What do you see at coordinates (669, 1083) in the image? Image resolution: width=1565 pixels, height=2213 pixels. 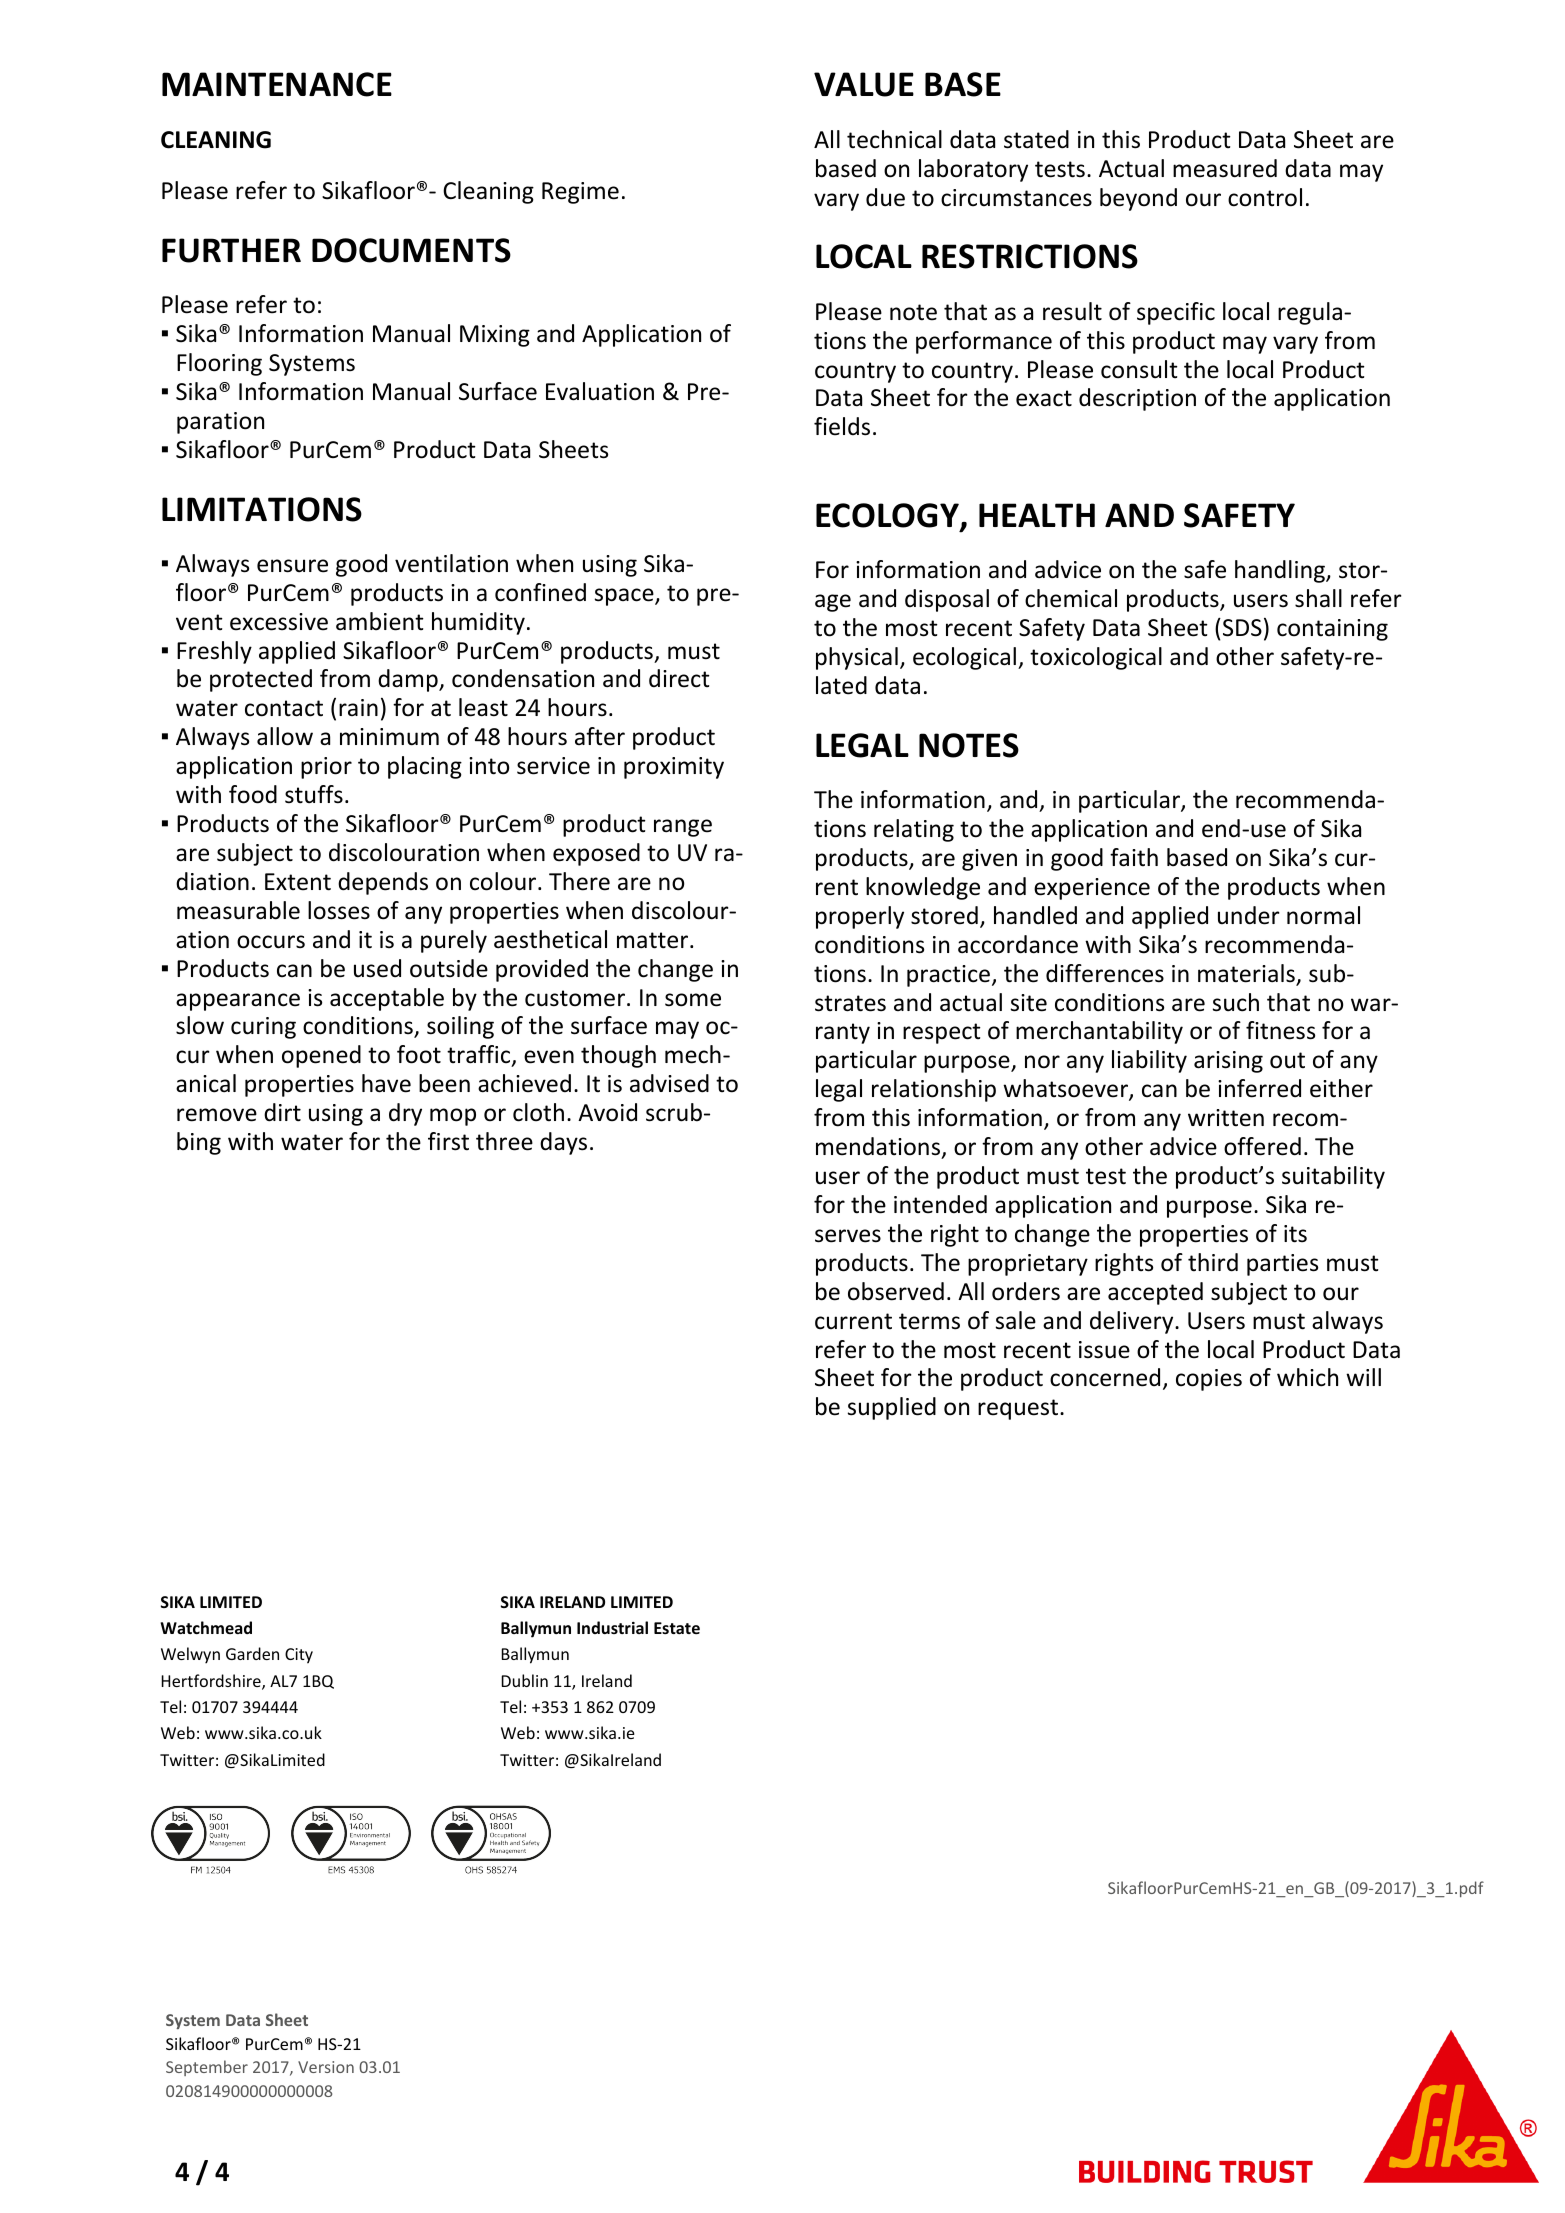 I see `advised` at bounding box center [669, 1083].
